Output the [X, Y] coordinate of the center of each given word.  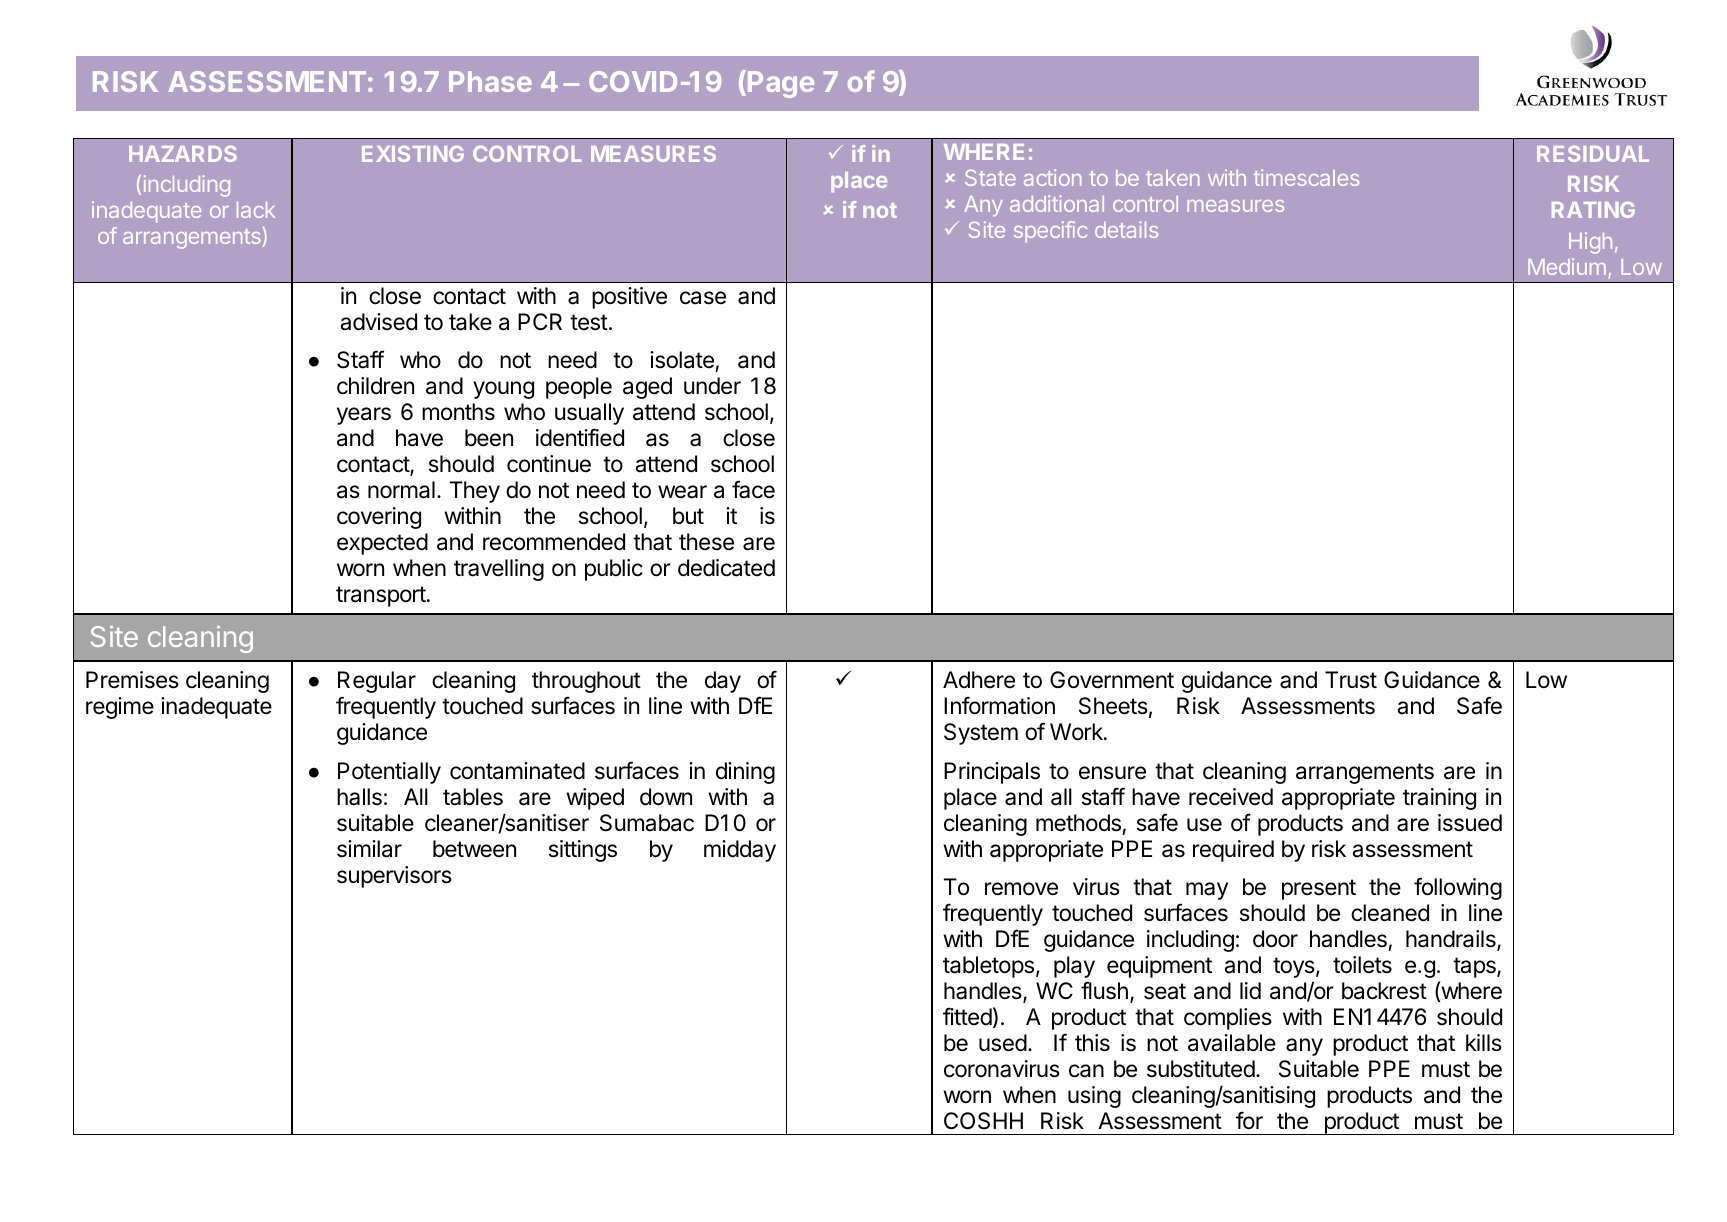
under [712, 386]
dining [745, 773]
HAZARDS [183, 153]
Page [781, 84]
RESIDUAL [1593, 153]
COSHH [983, 1121]
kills [1484, 1043]
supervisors [394, 877]
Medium [1567, 266]
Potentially [389, 773]
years [364, 416]
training [1439, 799]
